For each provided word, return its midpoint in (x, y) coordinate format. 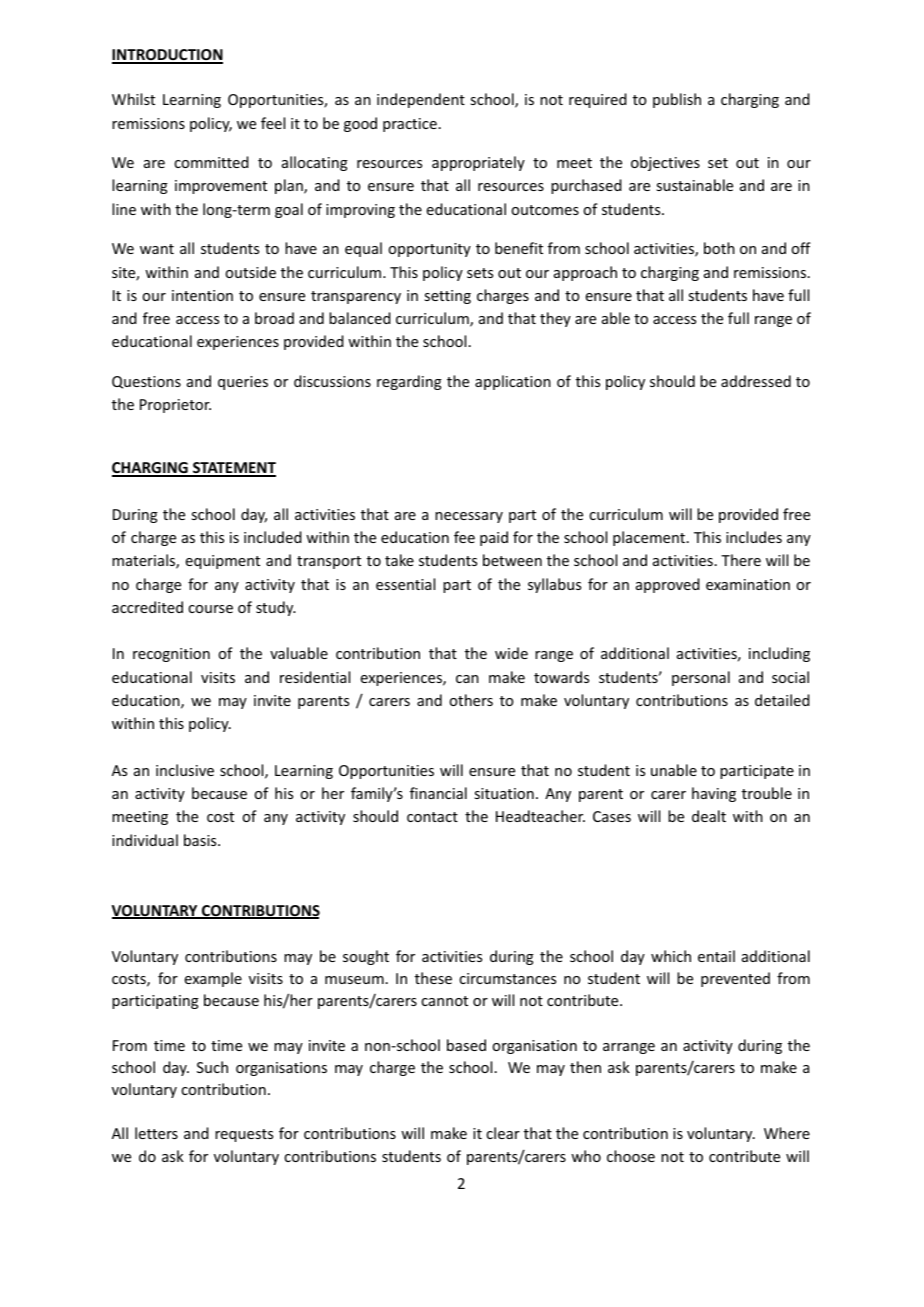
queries (243, 383)
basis (201, 840)
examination (748, 584)
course (210, 609)
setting (447, 297)
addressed (756, 381)
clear (503, 1133)
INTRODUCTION (167, 56)
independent (421, 100)
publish (677, 100)
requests (244, 1135)
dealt (709, 816)
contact (432, 817)
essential (405, 584)
